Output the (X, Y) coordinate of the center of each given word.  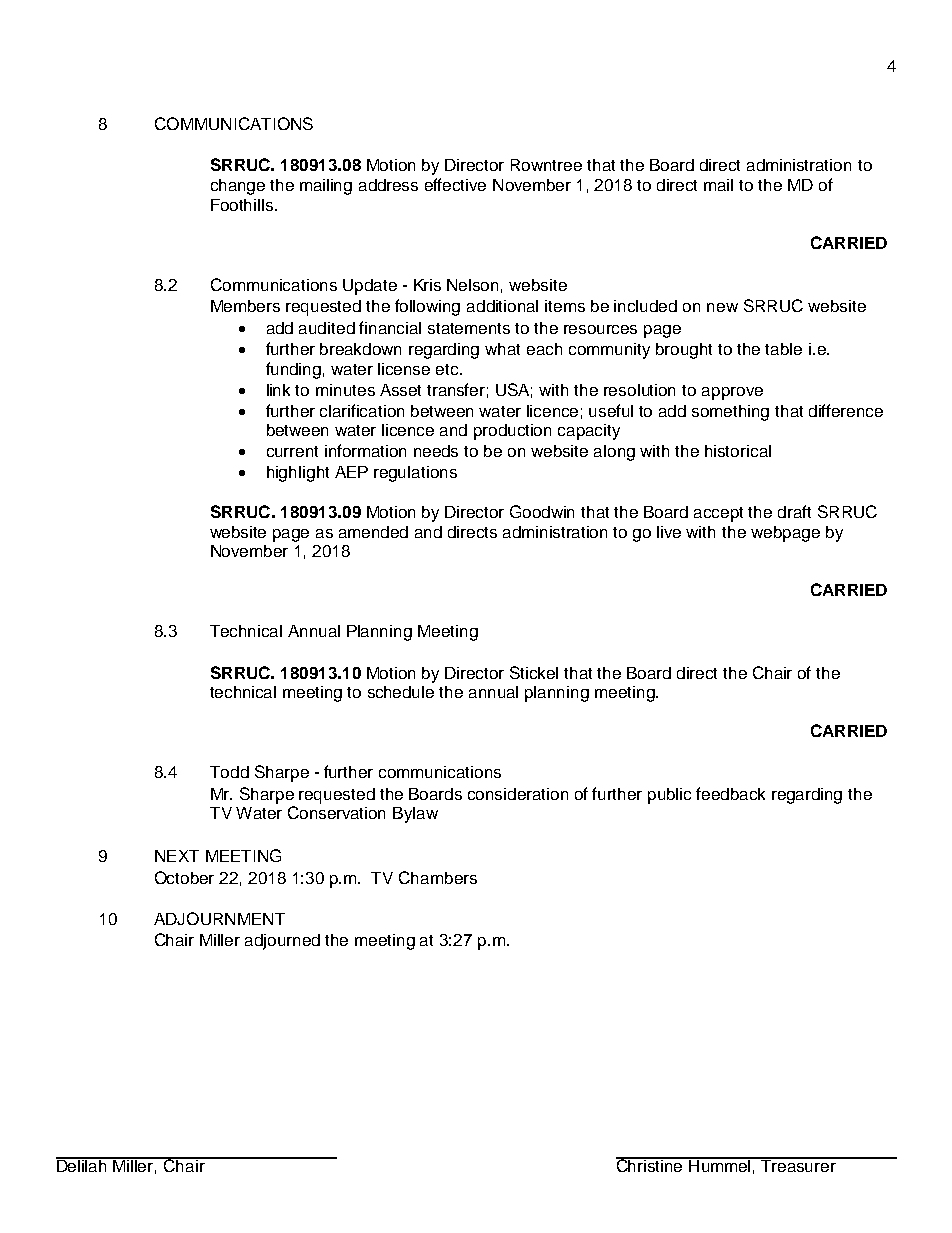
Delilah (82, 1165)
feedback (730, 793)
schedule (401, 692)
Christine (650, 1164)
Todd (229, 772)
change (238, 187)
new (722, 307)
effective (455, 184)
